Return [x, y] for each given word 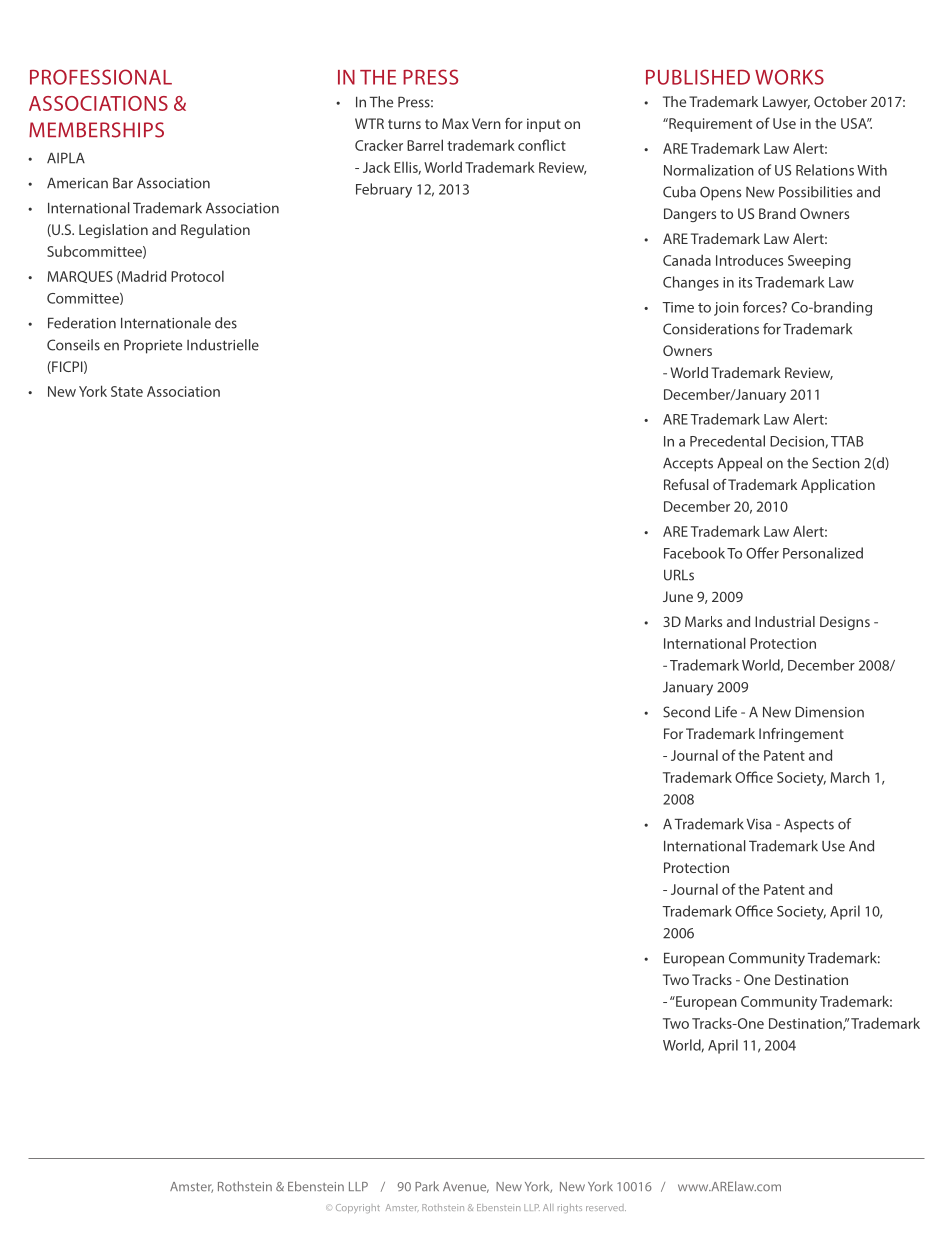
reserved [606, 1207]
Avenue [466, 1187]
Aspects [809, 826]
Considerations [711, 329]
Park [427, 1186]
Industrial [785, 621]
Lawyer [786, 103]
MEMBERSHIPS [96, 130]
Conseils [73, 345]
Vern [486, 123]
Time [678, 307]
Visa [759, 824]
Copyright [358, 1208]
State [127, 391]
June [678, 596]
